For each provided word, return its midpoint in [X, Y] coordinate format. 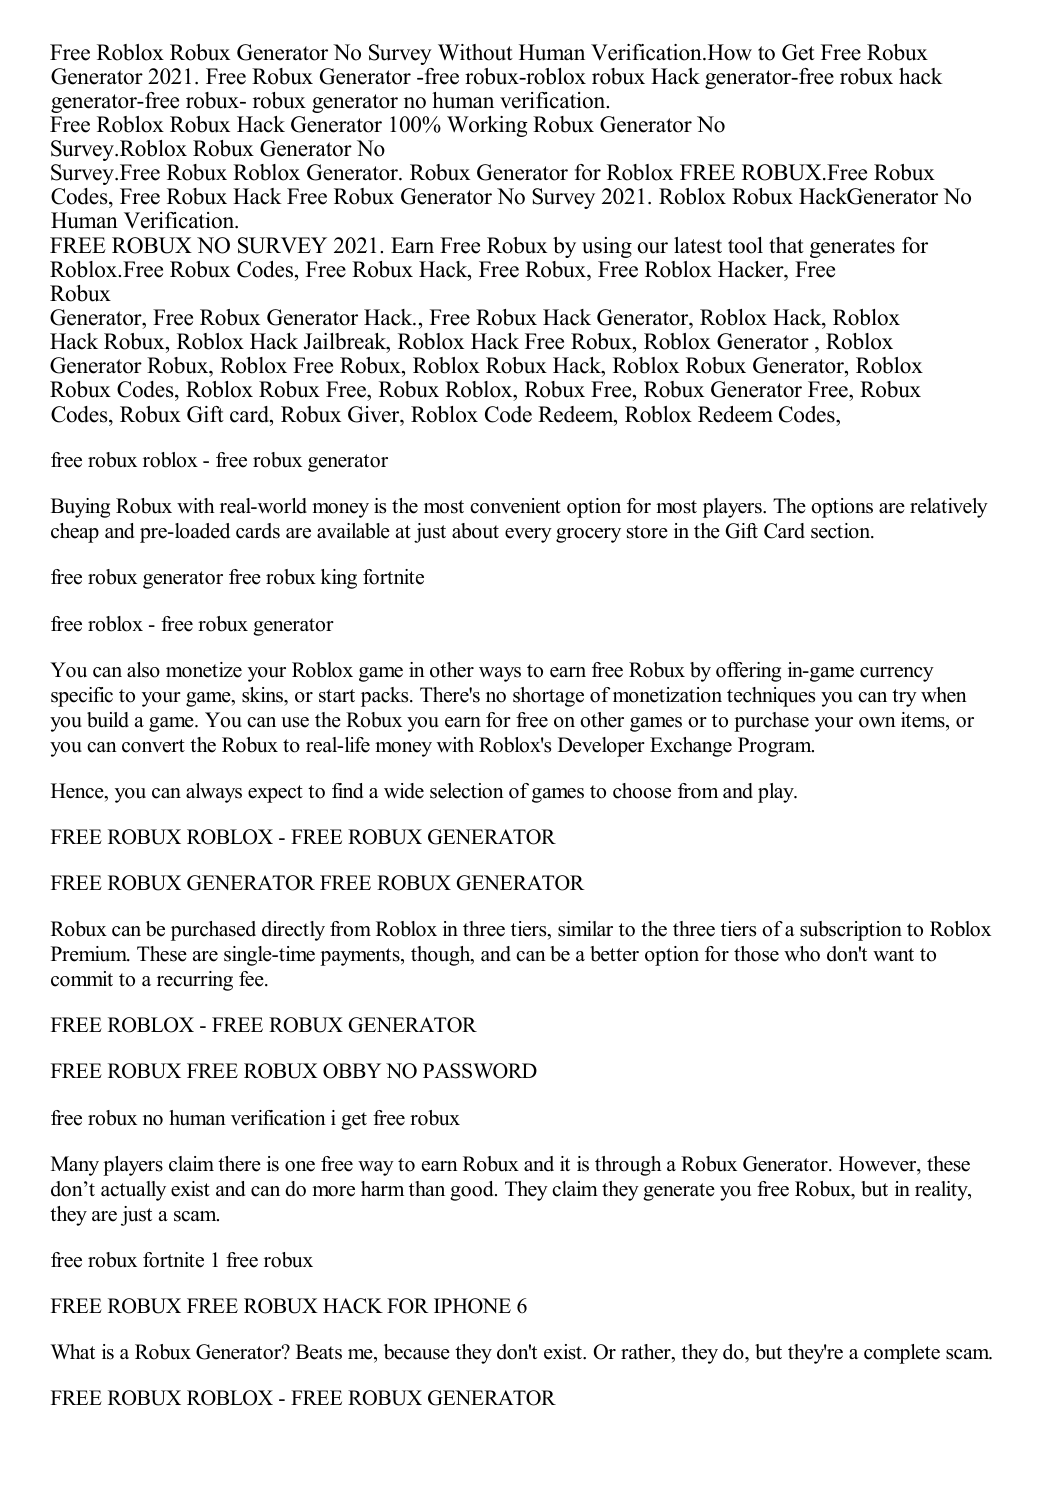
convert [153, 746]
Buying [80, 508]
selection [467, 791]
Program [776, 747]
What [73, 1351]
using [607, 247]
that [786, 245]
